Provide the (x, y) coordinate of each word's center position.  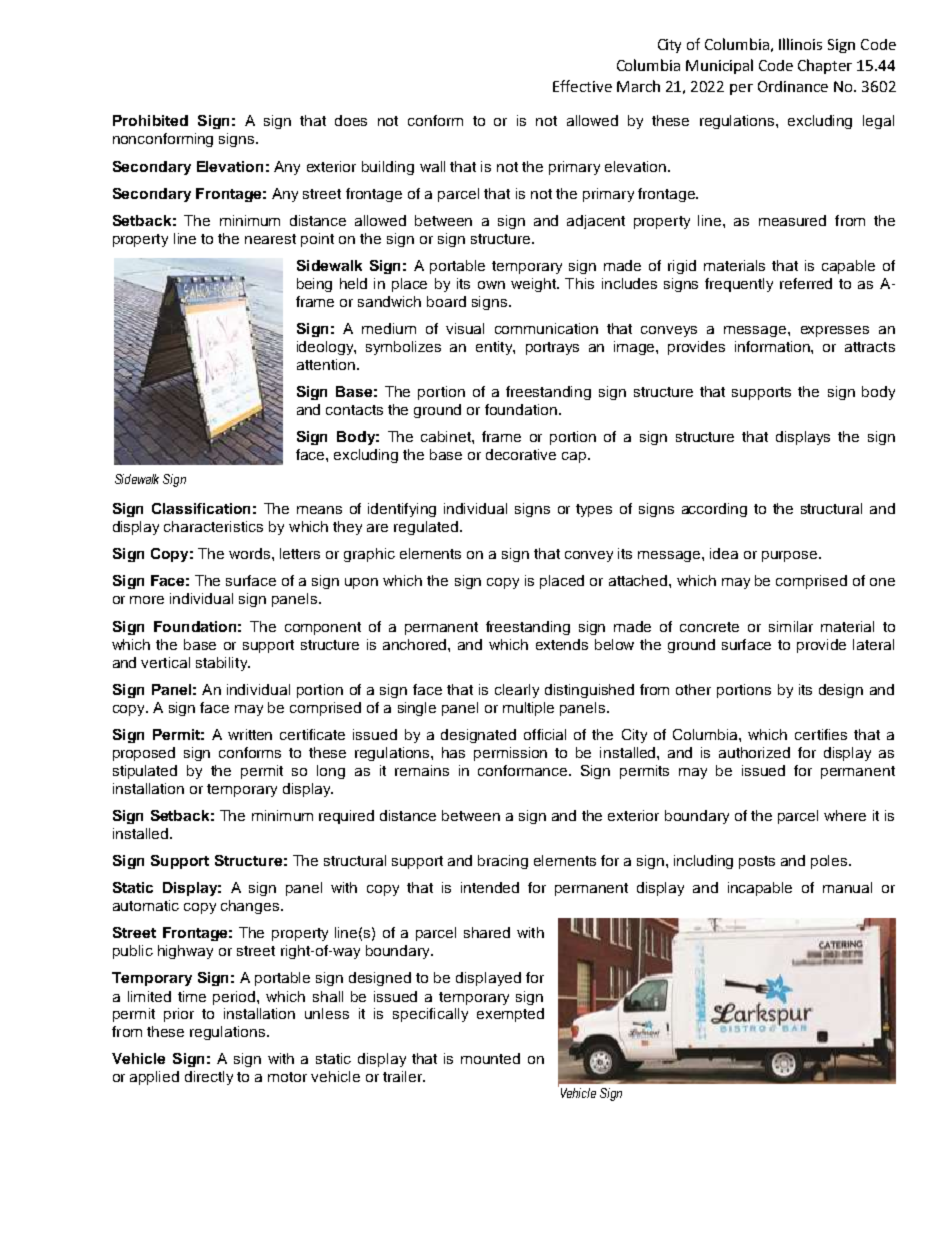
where (845, 815)
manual (847, 887)
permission (510, 754)
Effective (582, 86)
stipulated (145, 772)
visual (465, 328)
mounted (490, 1058)
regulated (426, 528)
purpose (791, 556)
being (314, 285)
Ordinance (793, 86)
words (251, 553)
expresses (835, 331)
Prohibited (150, 120)
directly (209, 1078)
